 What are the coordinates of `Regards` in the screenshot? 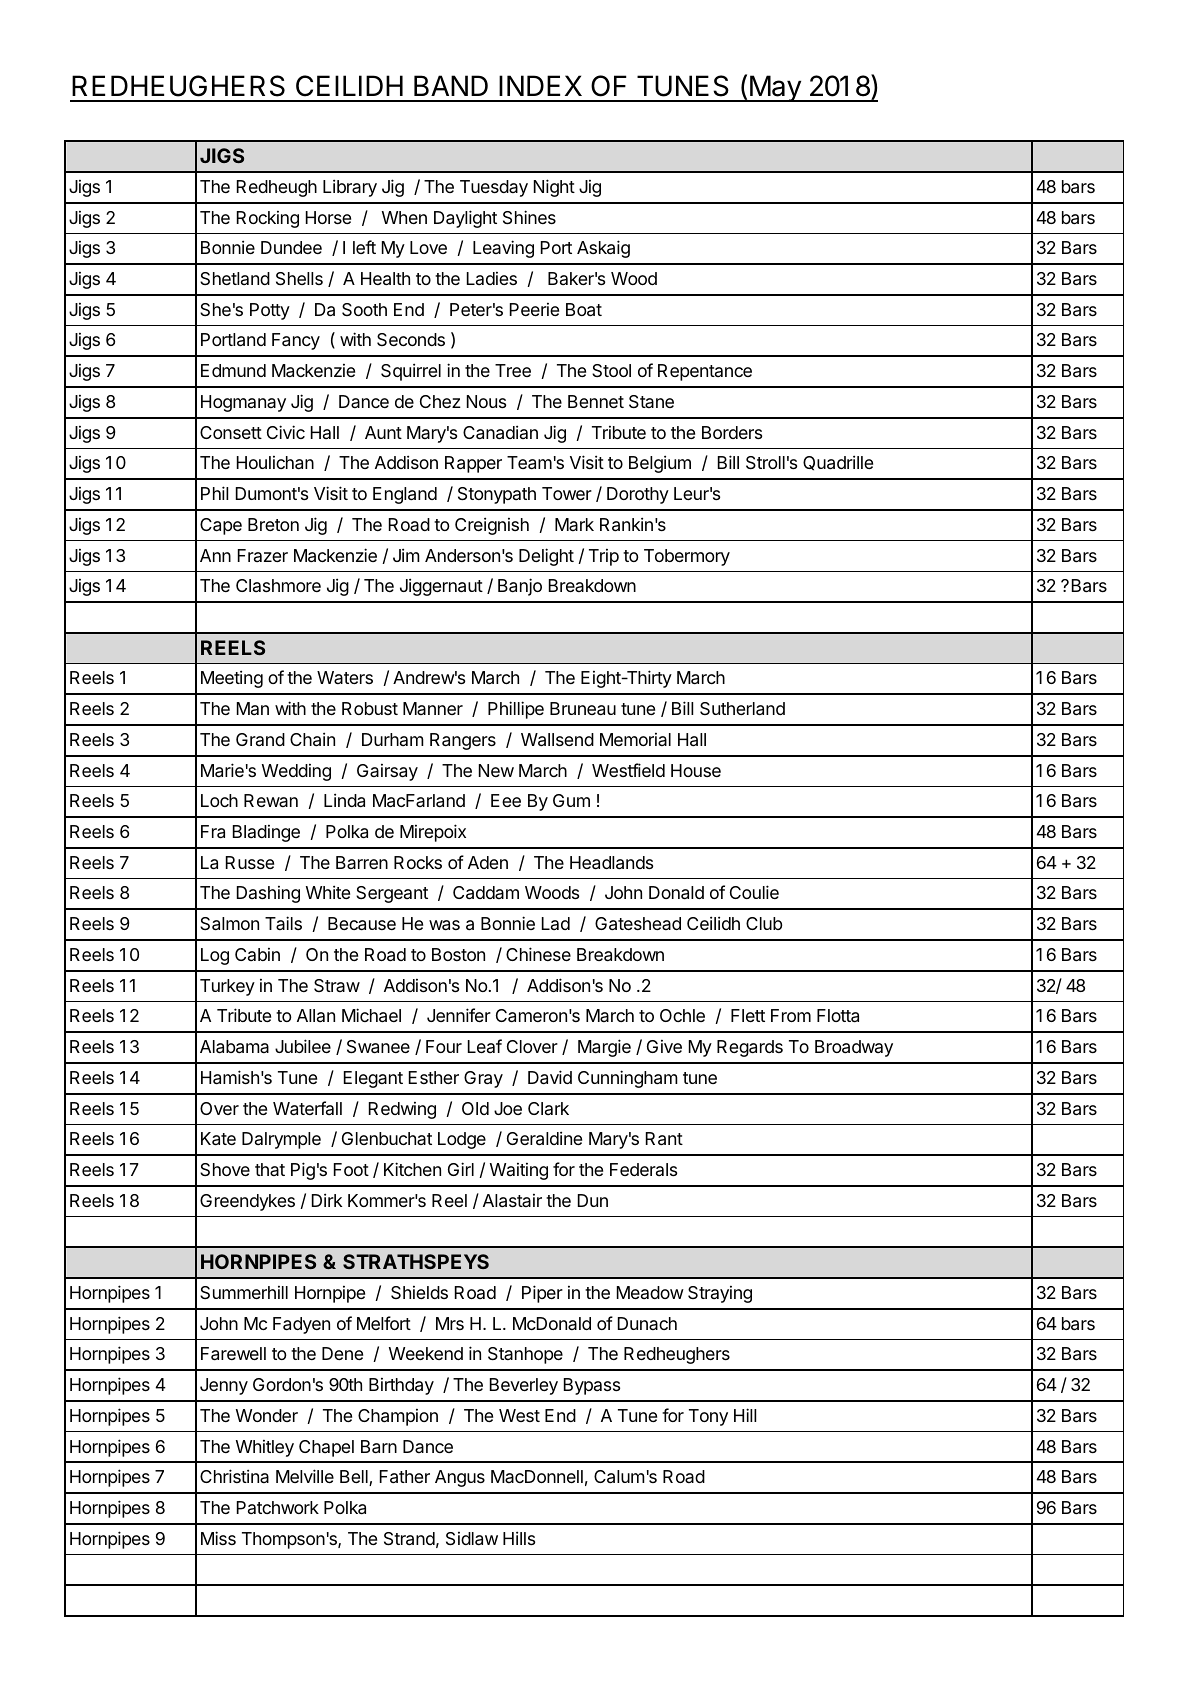 It's located at (750, 1048).
